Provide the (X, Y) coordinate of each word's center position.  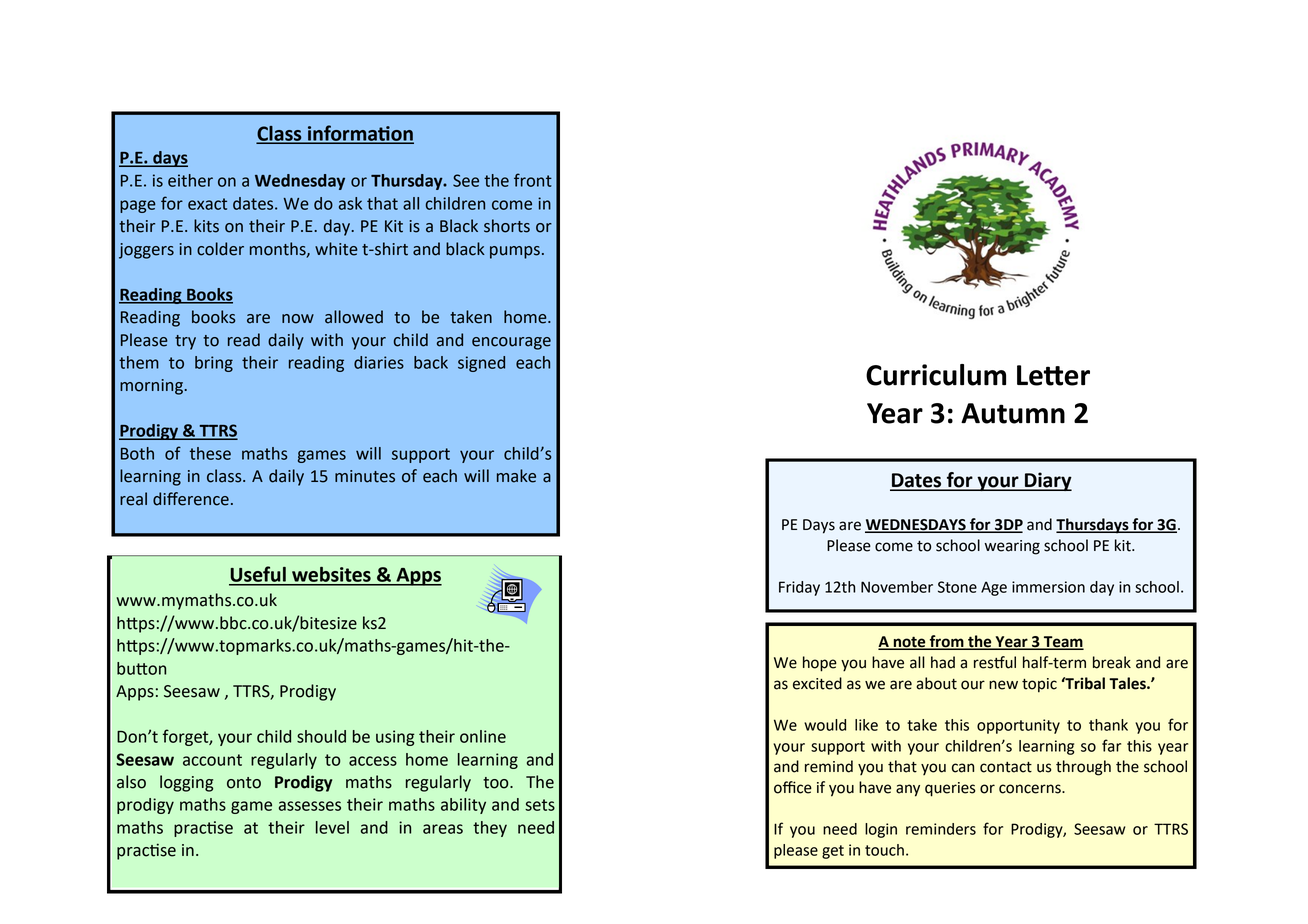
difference (191, 499)
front (533, 180)
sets (540, 805)
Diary (1047, 481)
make (516, 476)
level (332, 827)
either (190, 180)
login (881, 830)
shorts (507, 226)
